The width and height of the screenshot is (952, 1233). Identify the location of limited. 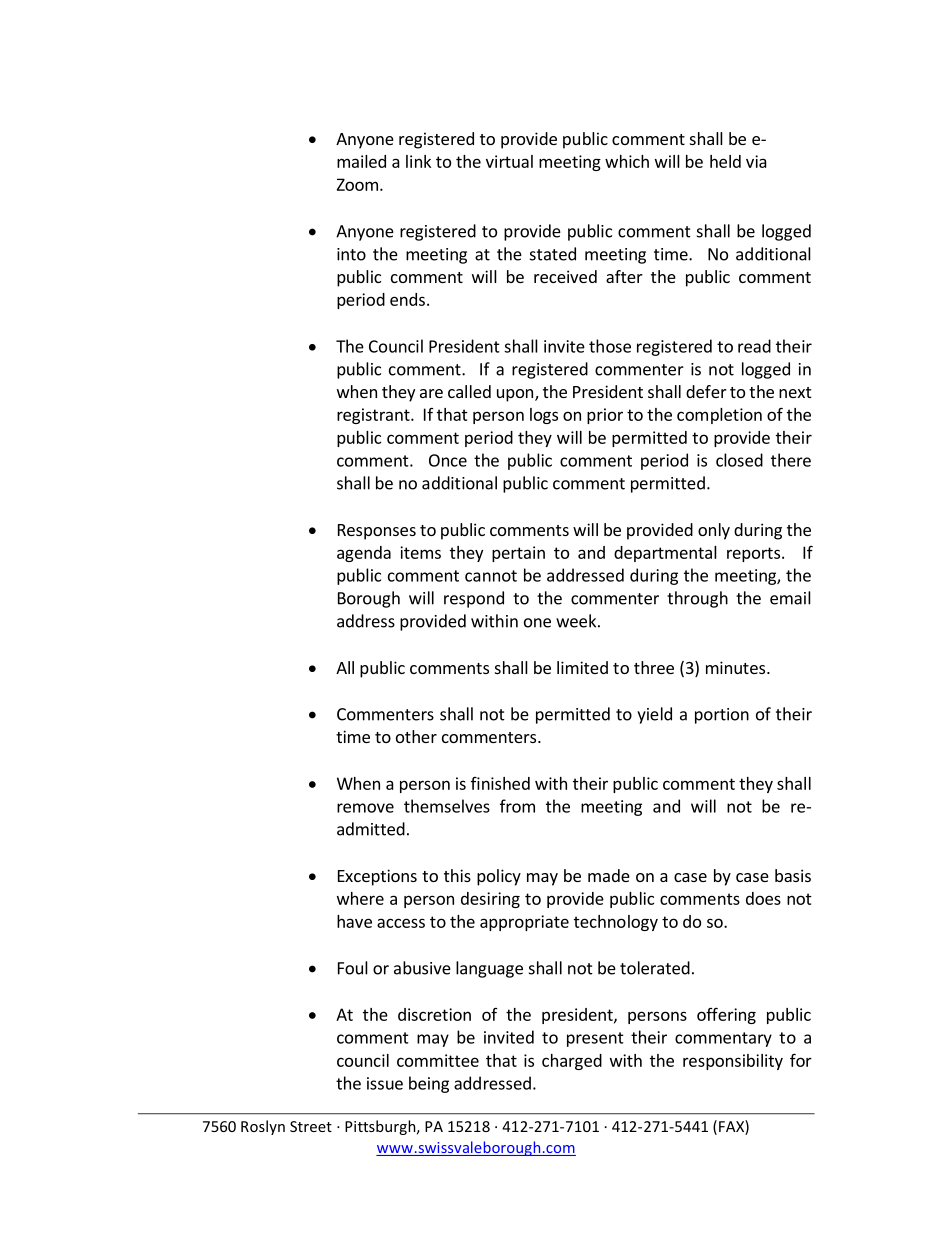
(582, 667).
